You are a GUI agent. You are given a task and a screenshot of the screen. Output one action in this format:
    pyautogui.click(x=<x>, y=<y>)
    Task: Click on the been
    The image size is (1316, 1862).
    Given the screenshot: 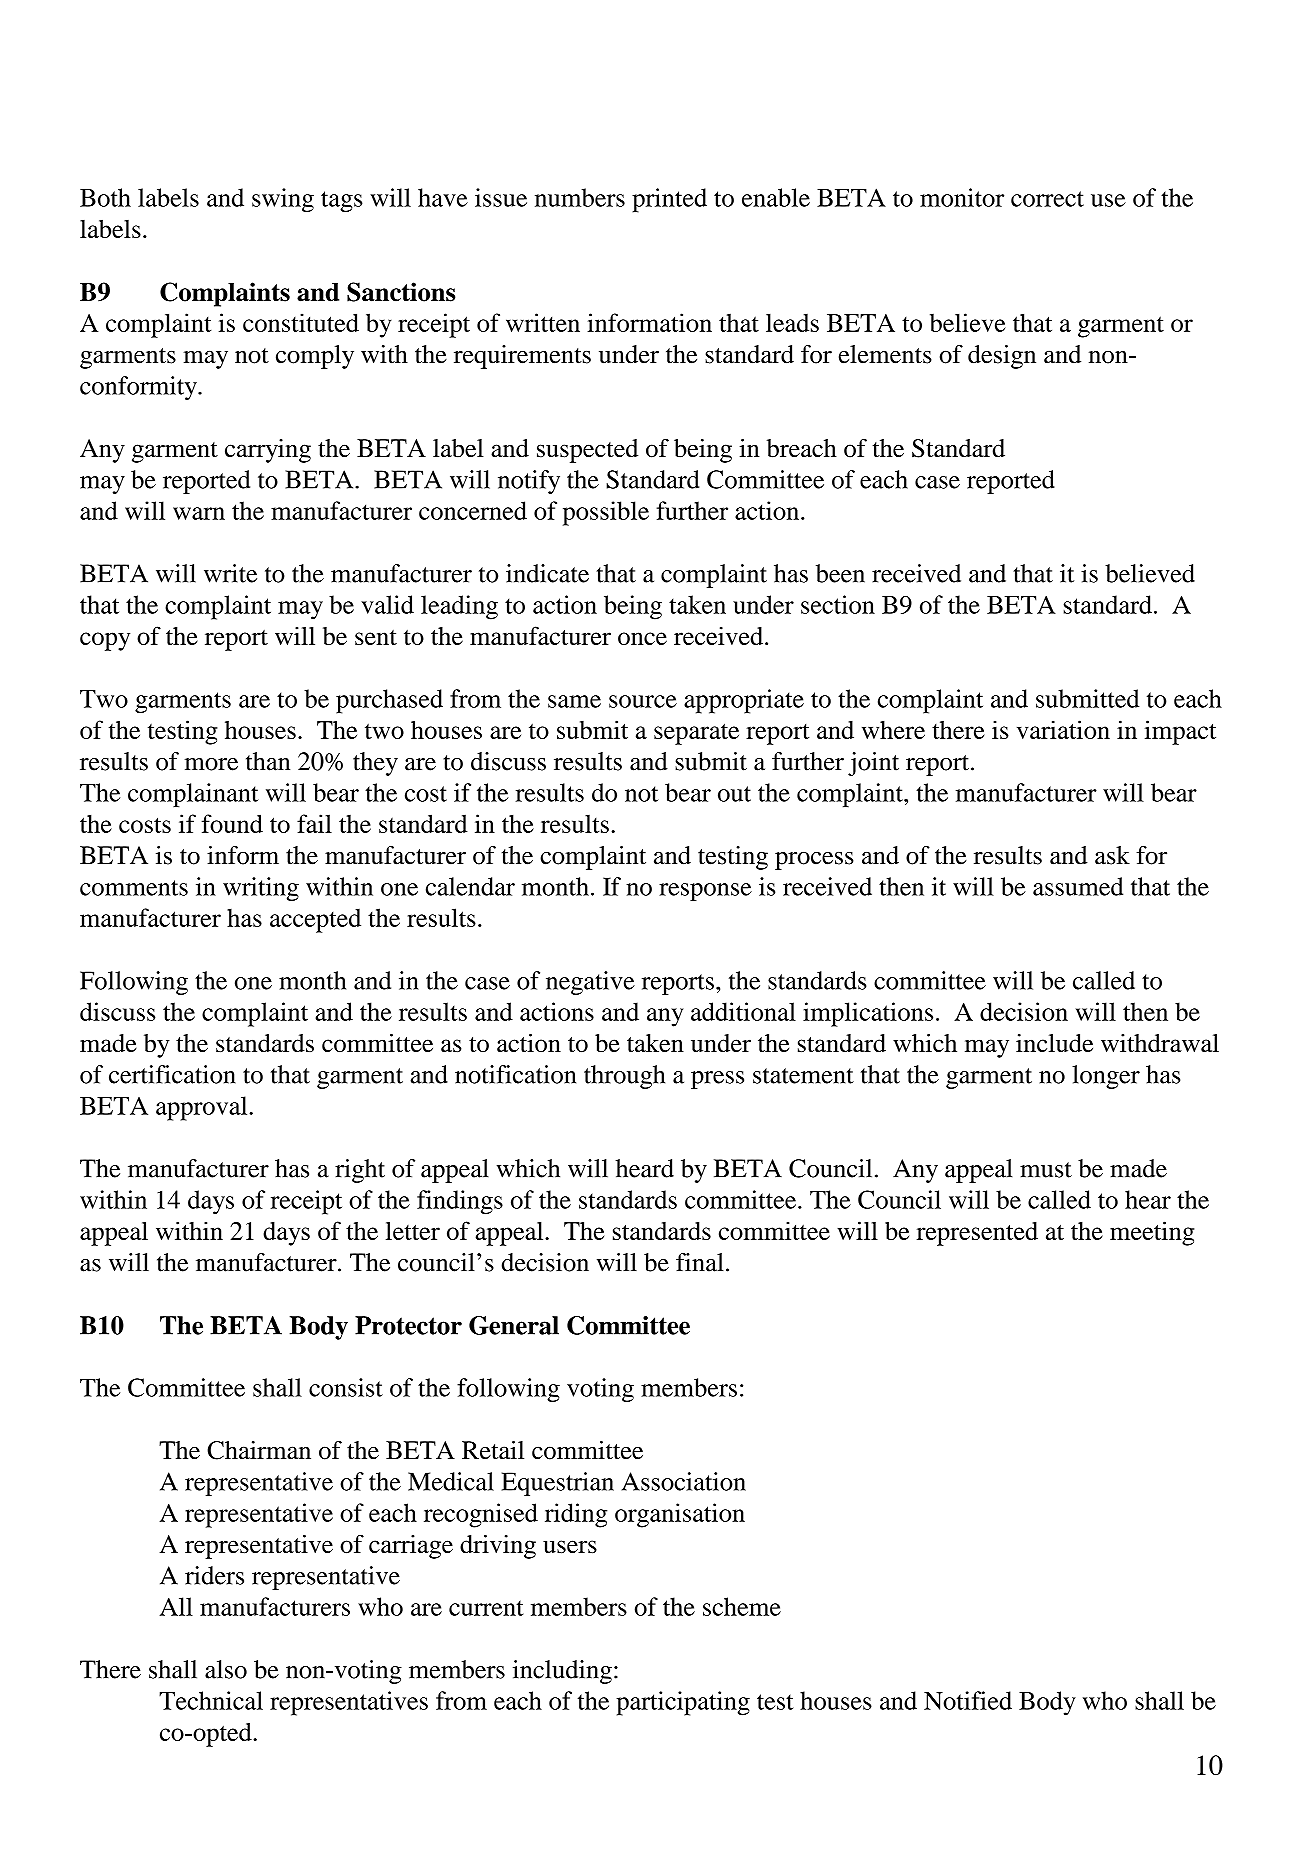 What is the action you would take?
    pyautogui.click(x=840, y=573)
